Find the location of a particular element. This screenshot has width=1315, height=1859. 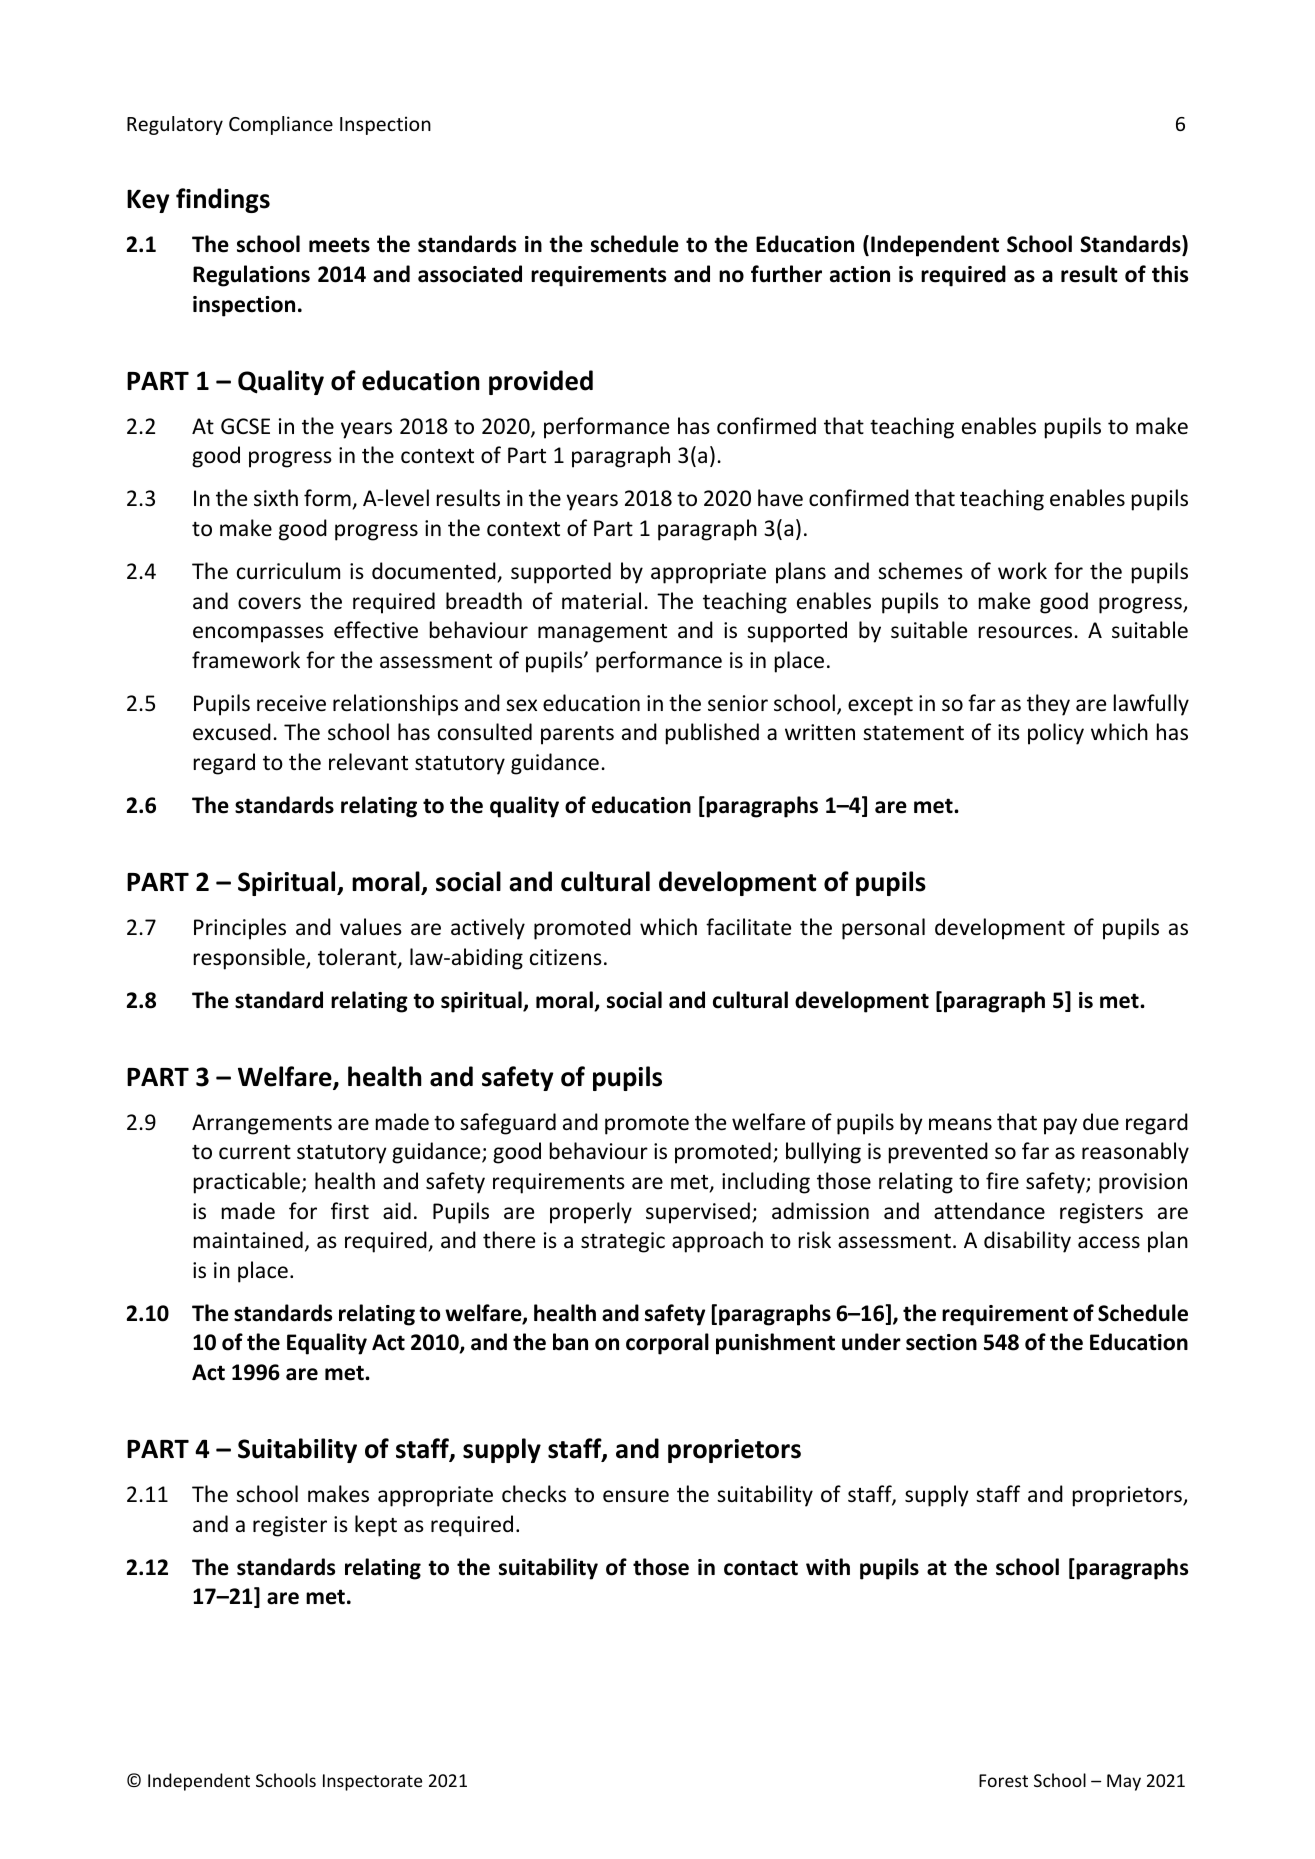

contact is located at coordinates (761, 1568).
